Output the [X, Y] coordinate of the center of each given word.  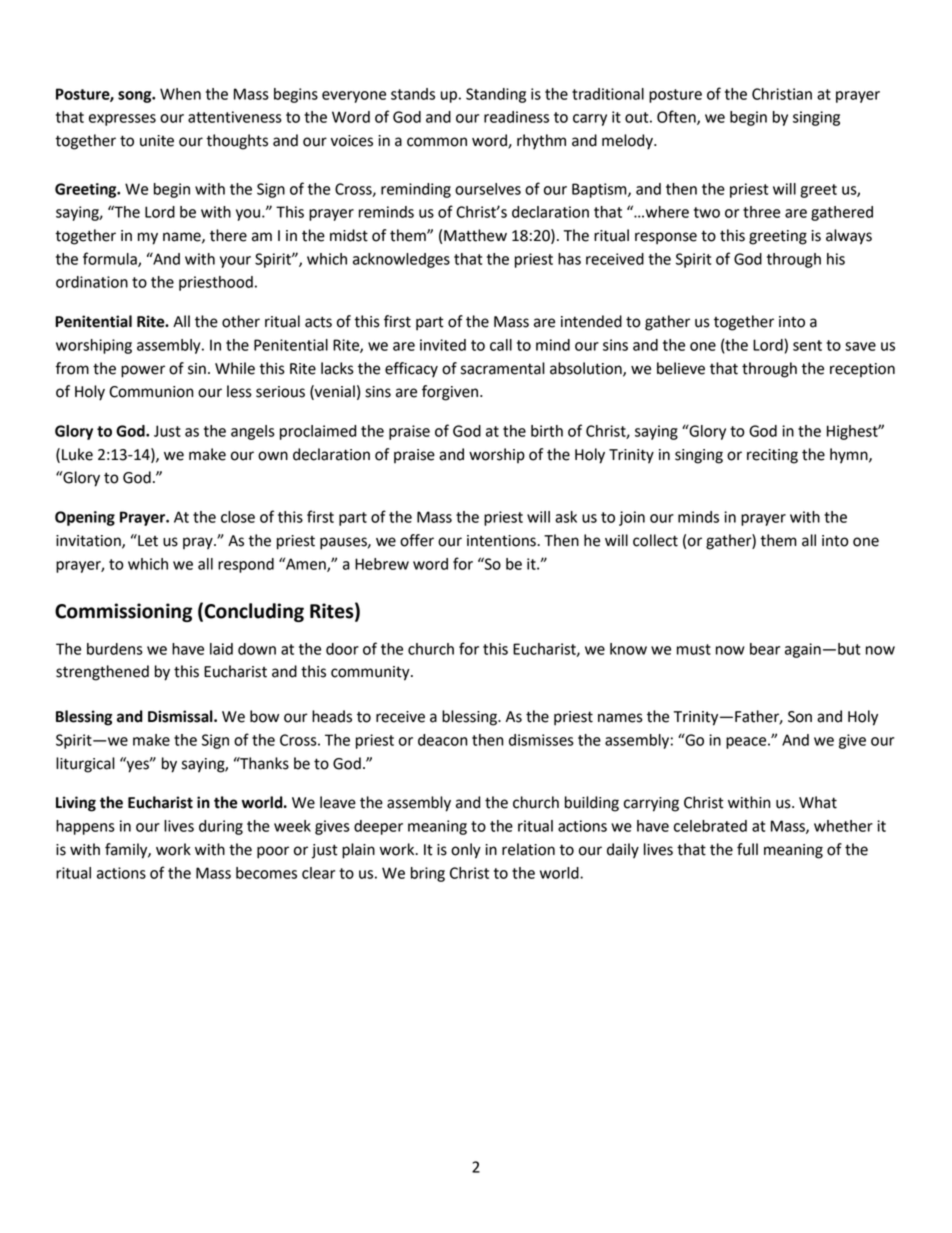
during [221, 827]
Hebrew [382, 564]
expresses [122, 120]
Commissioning [123, 612]
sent [807, 345]
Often [677, 117]
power [143, 371]
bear [765, 649]
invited [443, 345]
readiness [516, 117]
